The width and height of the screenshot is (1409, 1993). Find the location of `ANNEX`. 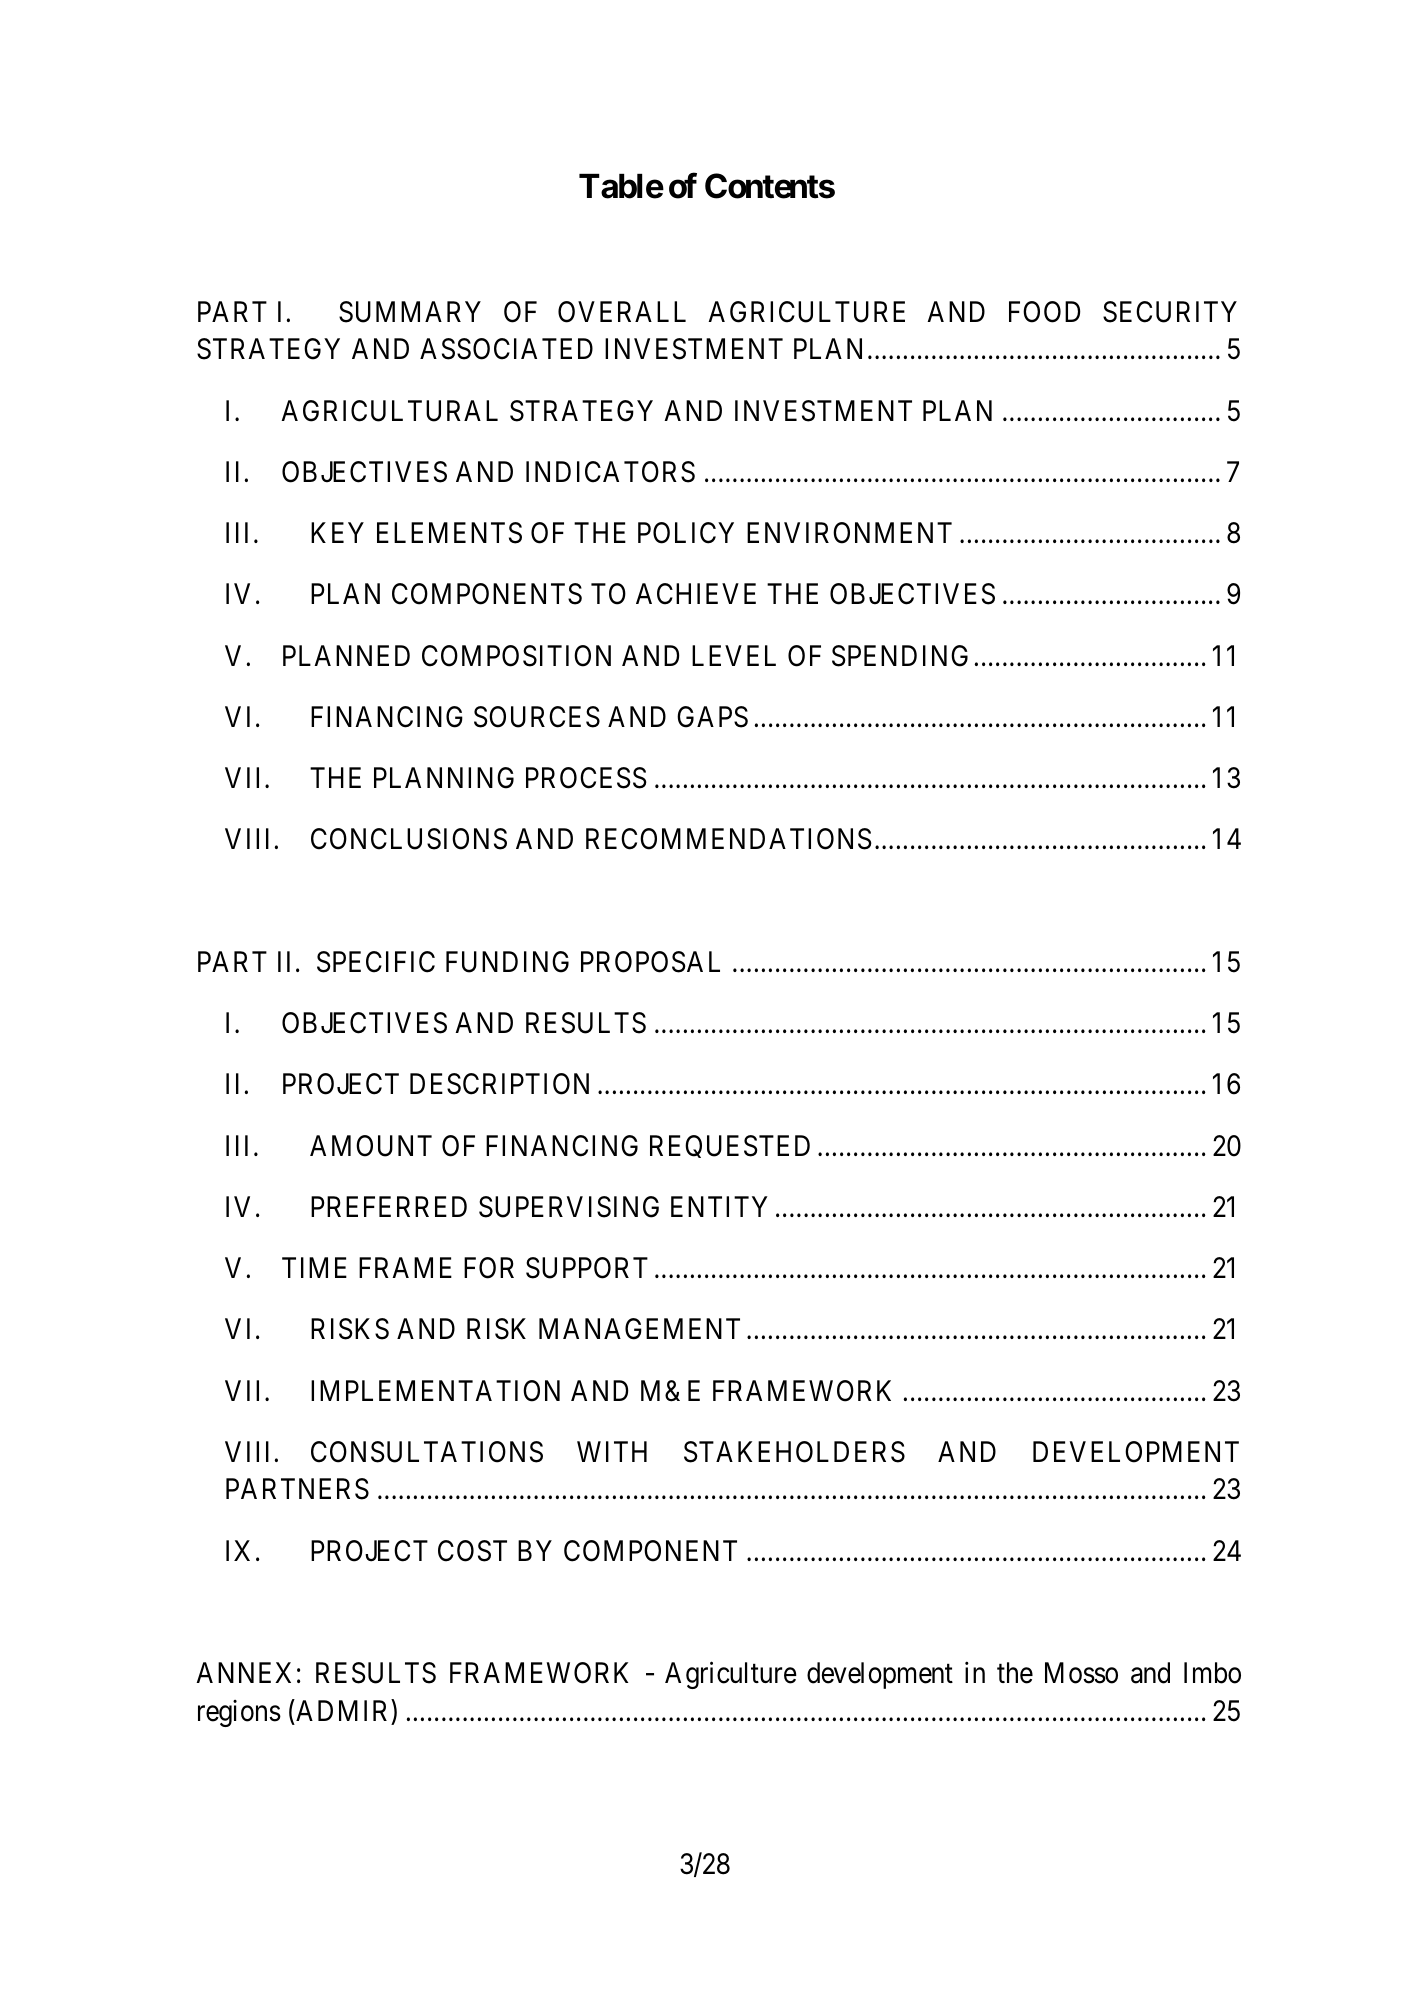

ANNEX is located at coordinates (243, 1672).
